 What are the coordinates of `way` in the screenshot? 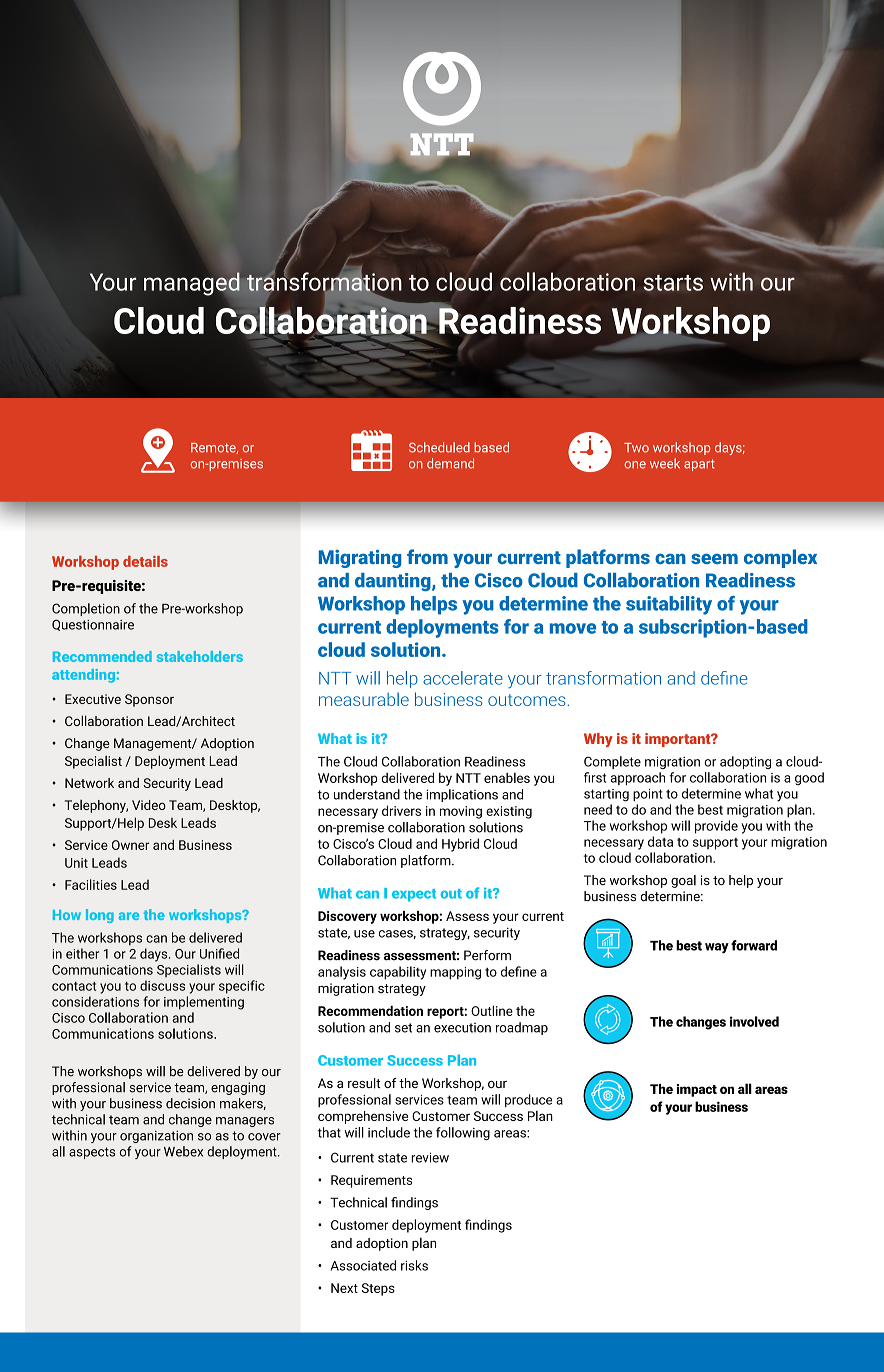 It's located at (717, 948).
